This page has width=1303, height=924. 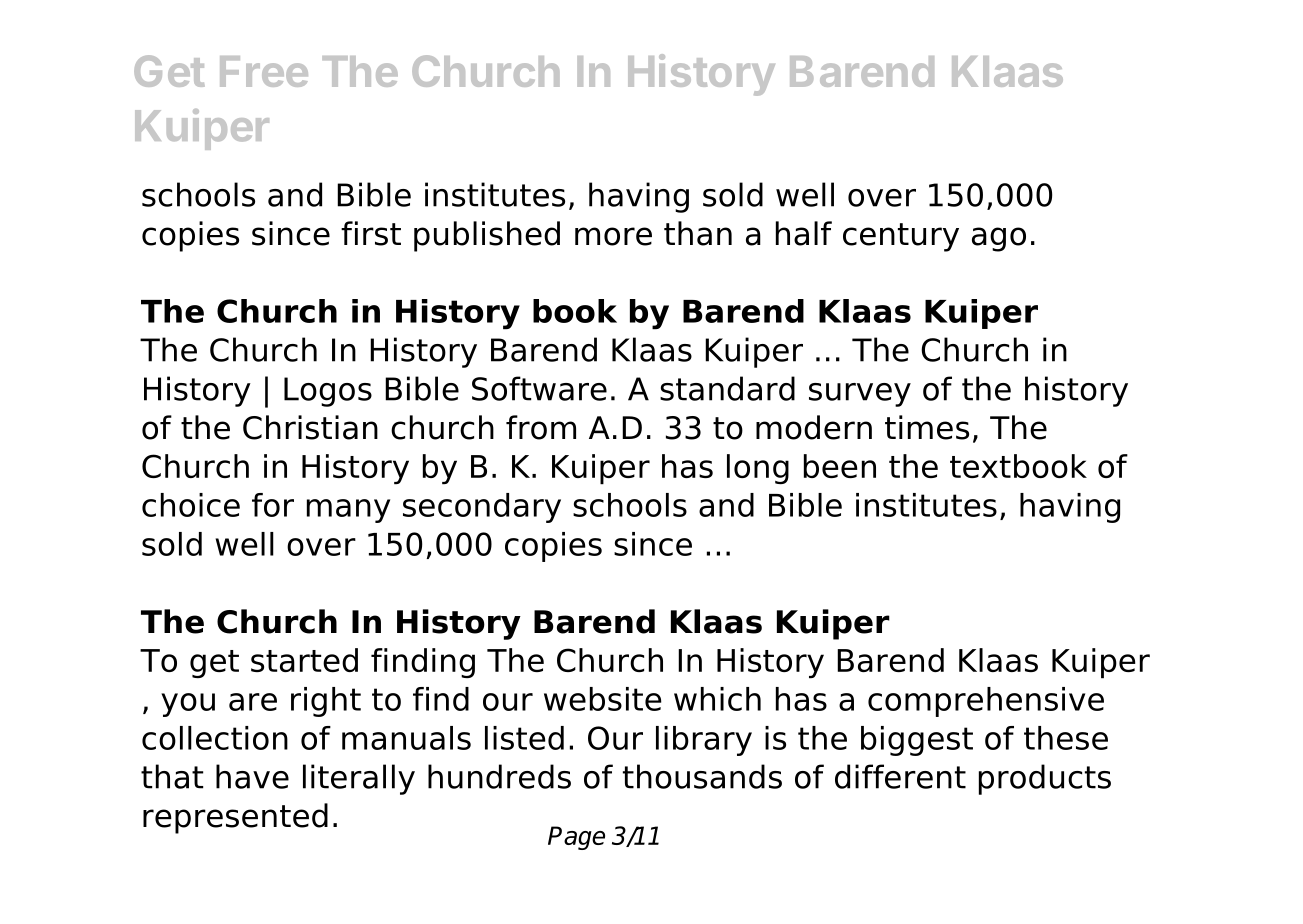 I want to click on website, so click(x=603, y=699).
